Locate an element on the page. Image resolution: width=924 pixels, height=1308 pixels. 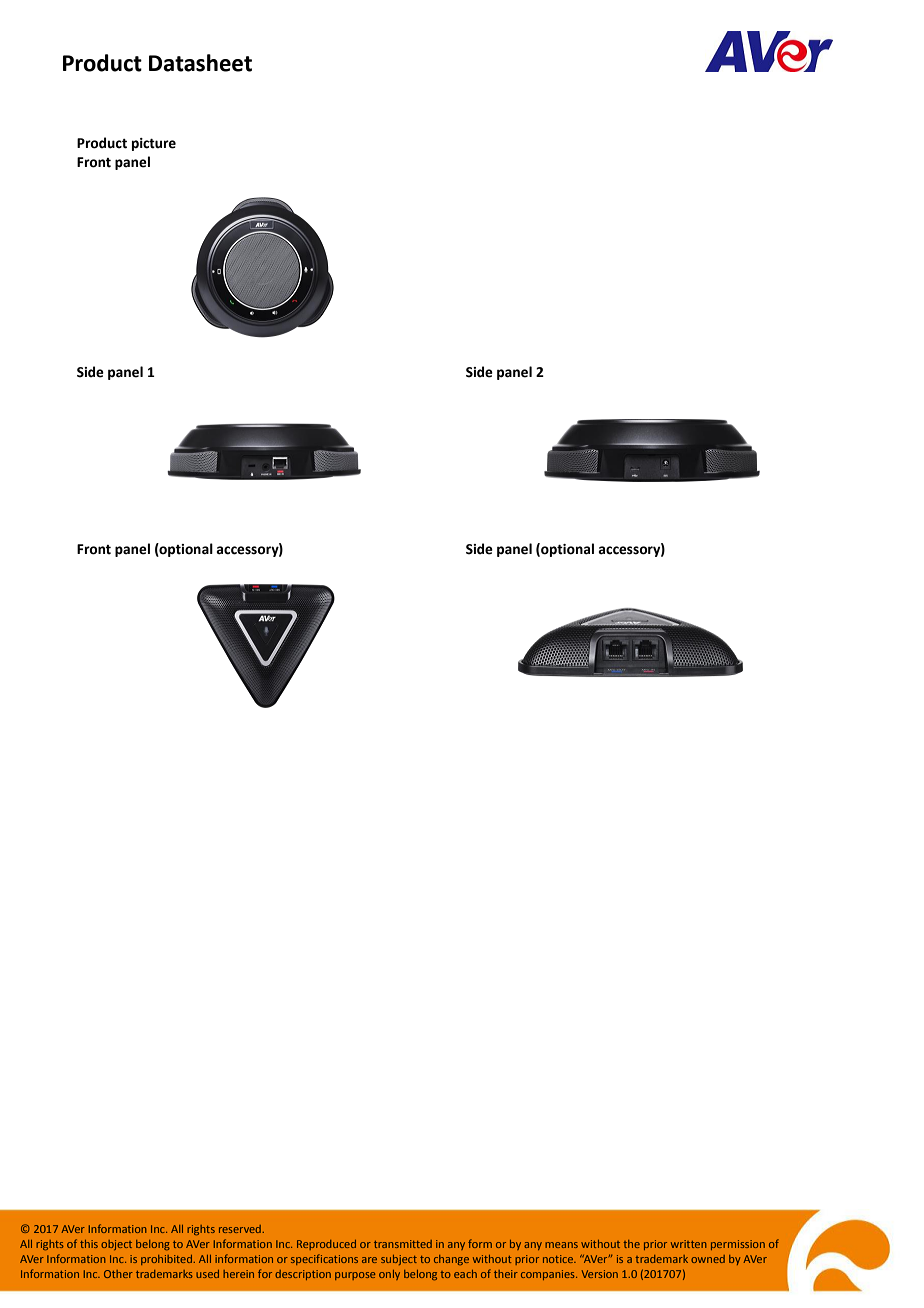
prohibited is located at coordinates (167, 1260).
